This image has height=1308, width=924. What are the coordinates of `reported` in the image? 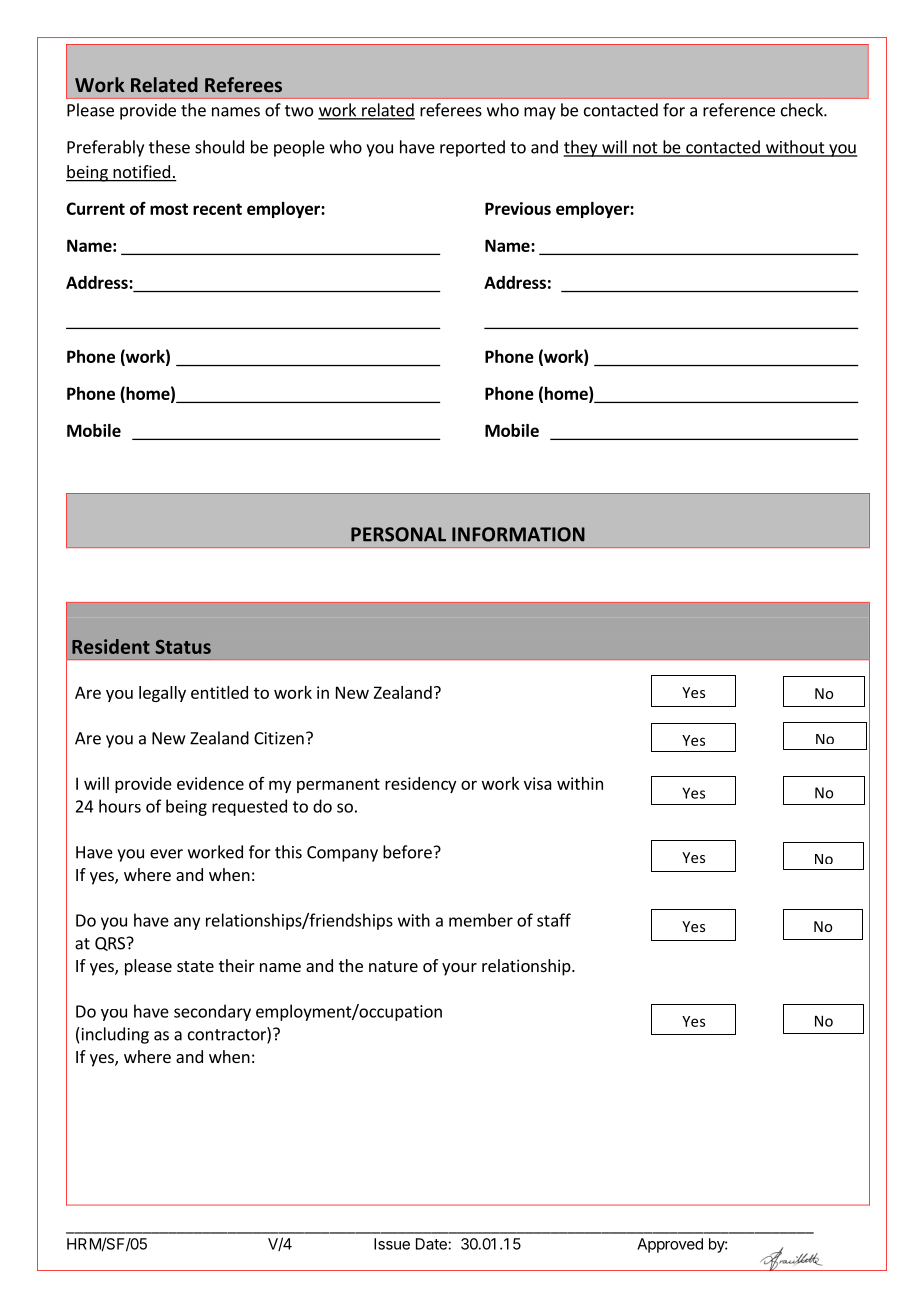 It's located at (472, 148).
